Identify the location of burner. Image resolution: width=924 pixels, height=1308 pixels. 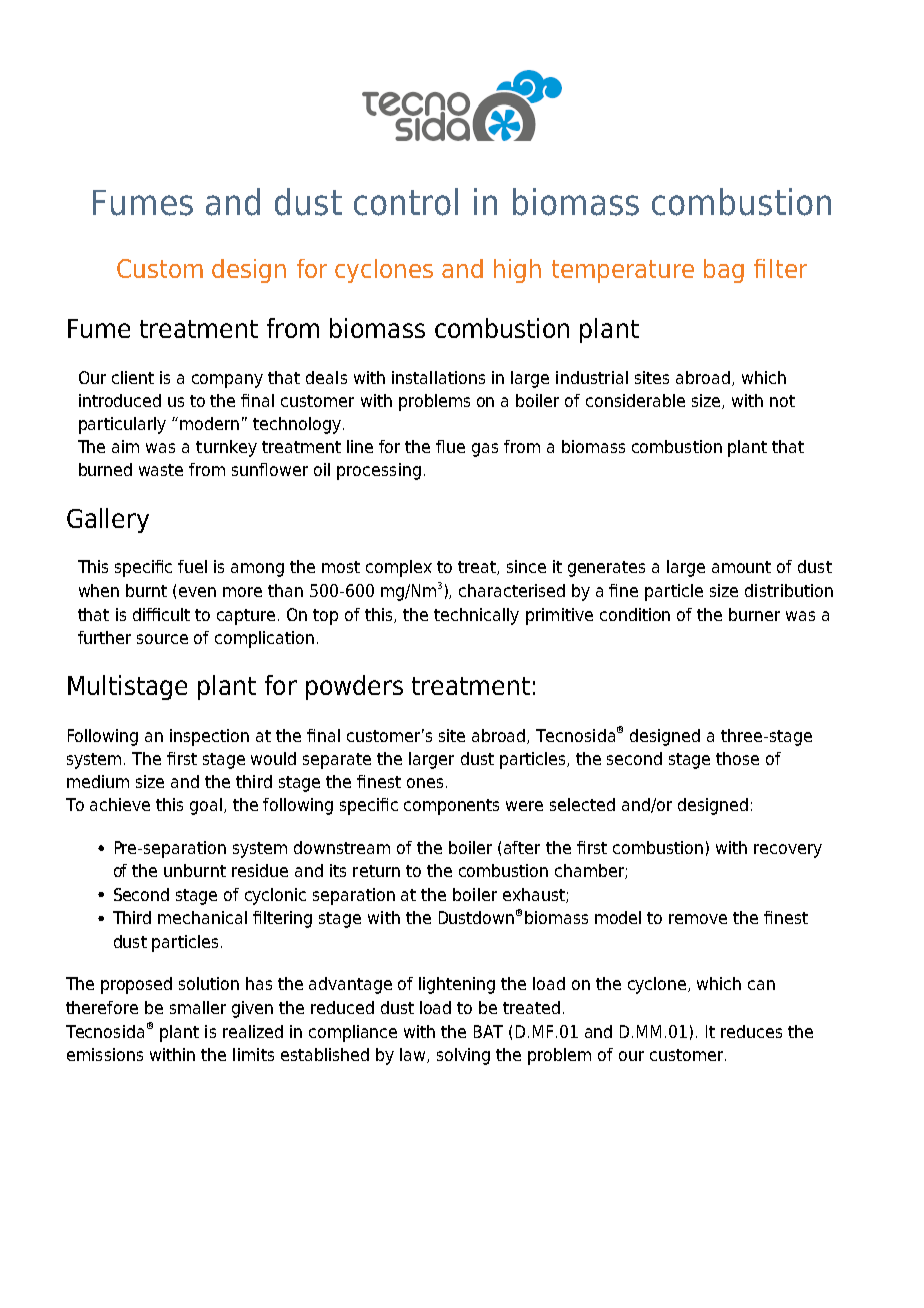
(754, 614).
